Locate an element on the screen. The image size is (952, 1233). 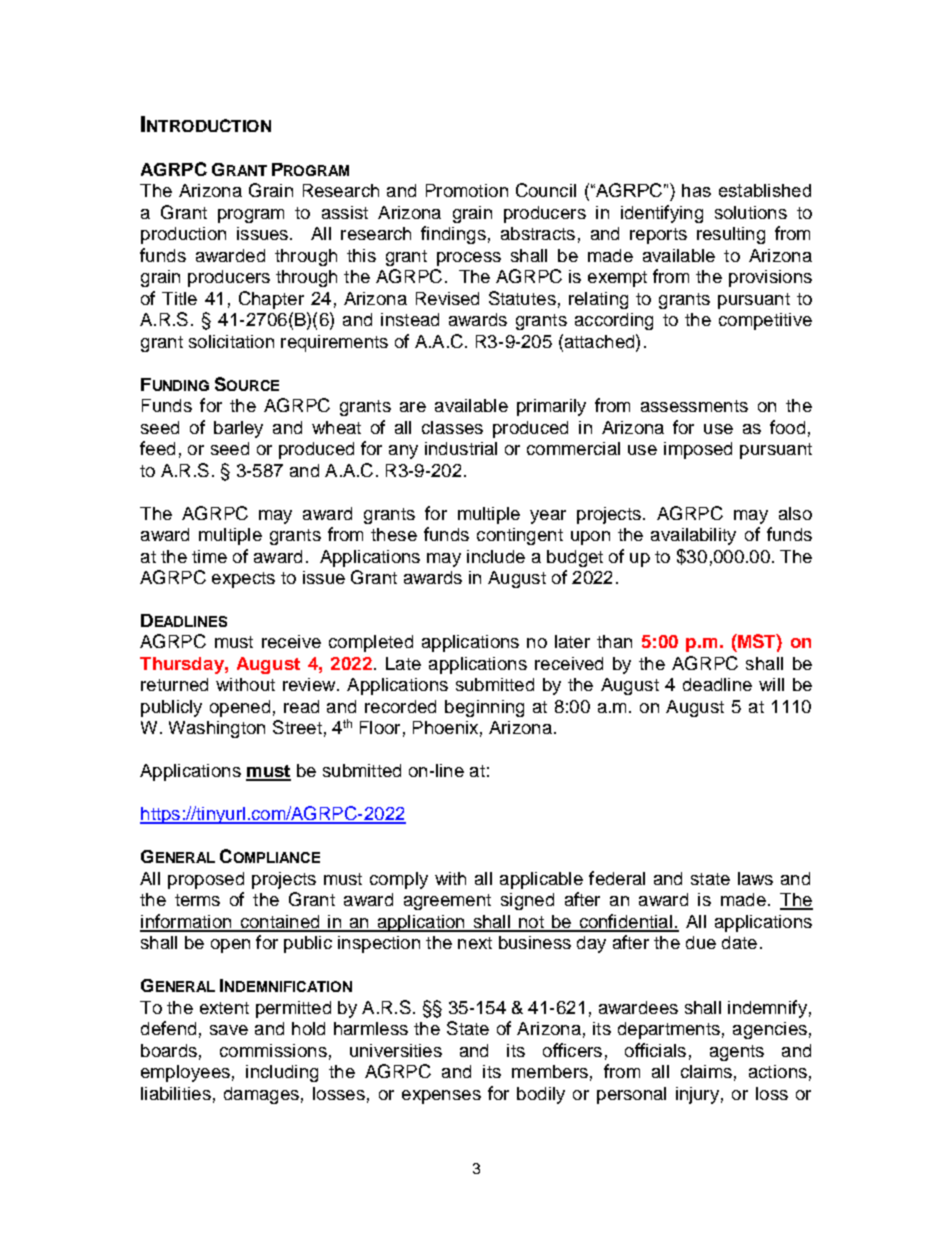
will is located at coordinates (771, 684).
